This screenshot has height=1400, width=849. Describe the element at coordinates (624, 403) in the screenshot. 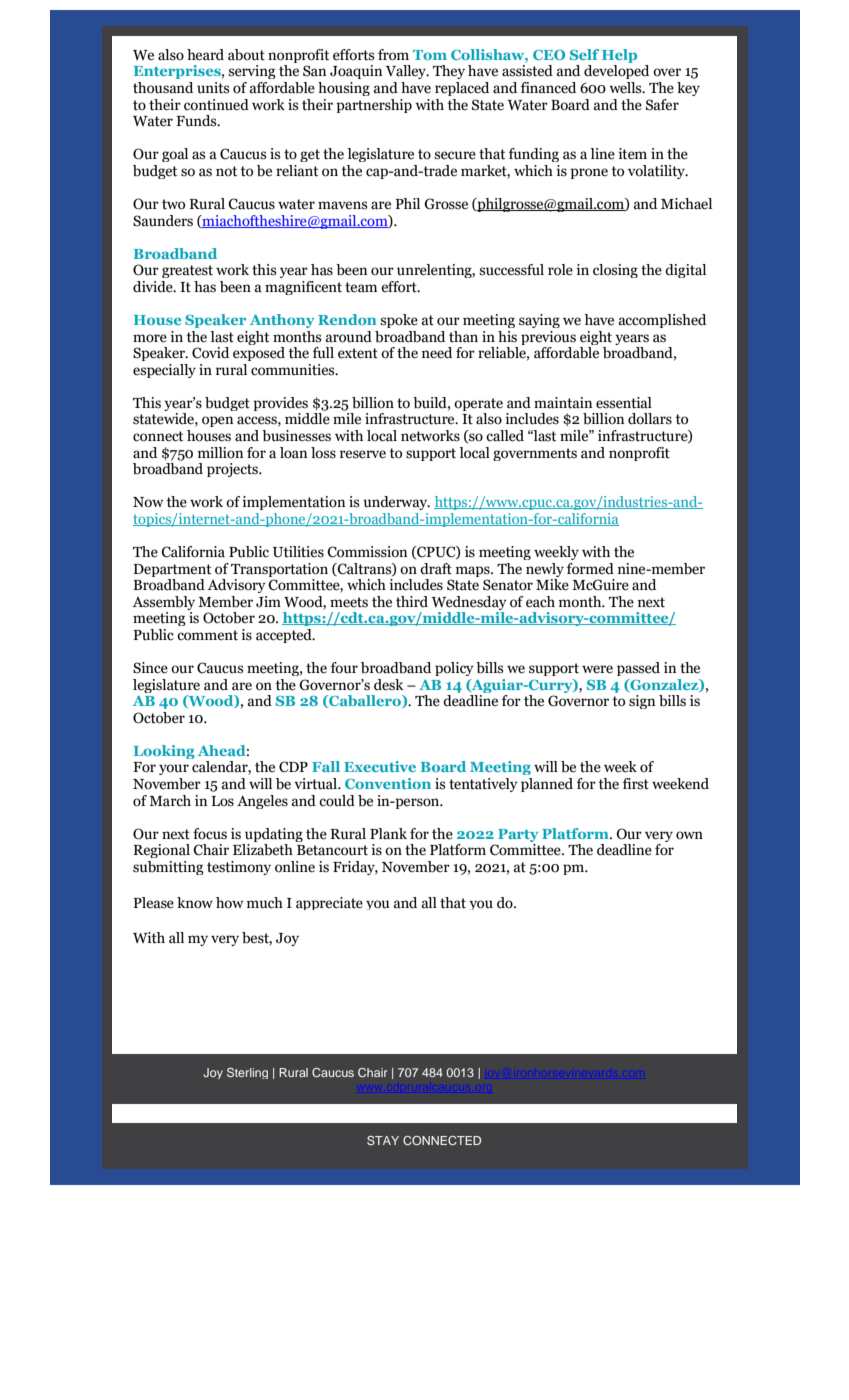

I see `essential` at that location.
